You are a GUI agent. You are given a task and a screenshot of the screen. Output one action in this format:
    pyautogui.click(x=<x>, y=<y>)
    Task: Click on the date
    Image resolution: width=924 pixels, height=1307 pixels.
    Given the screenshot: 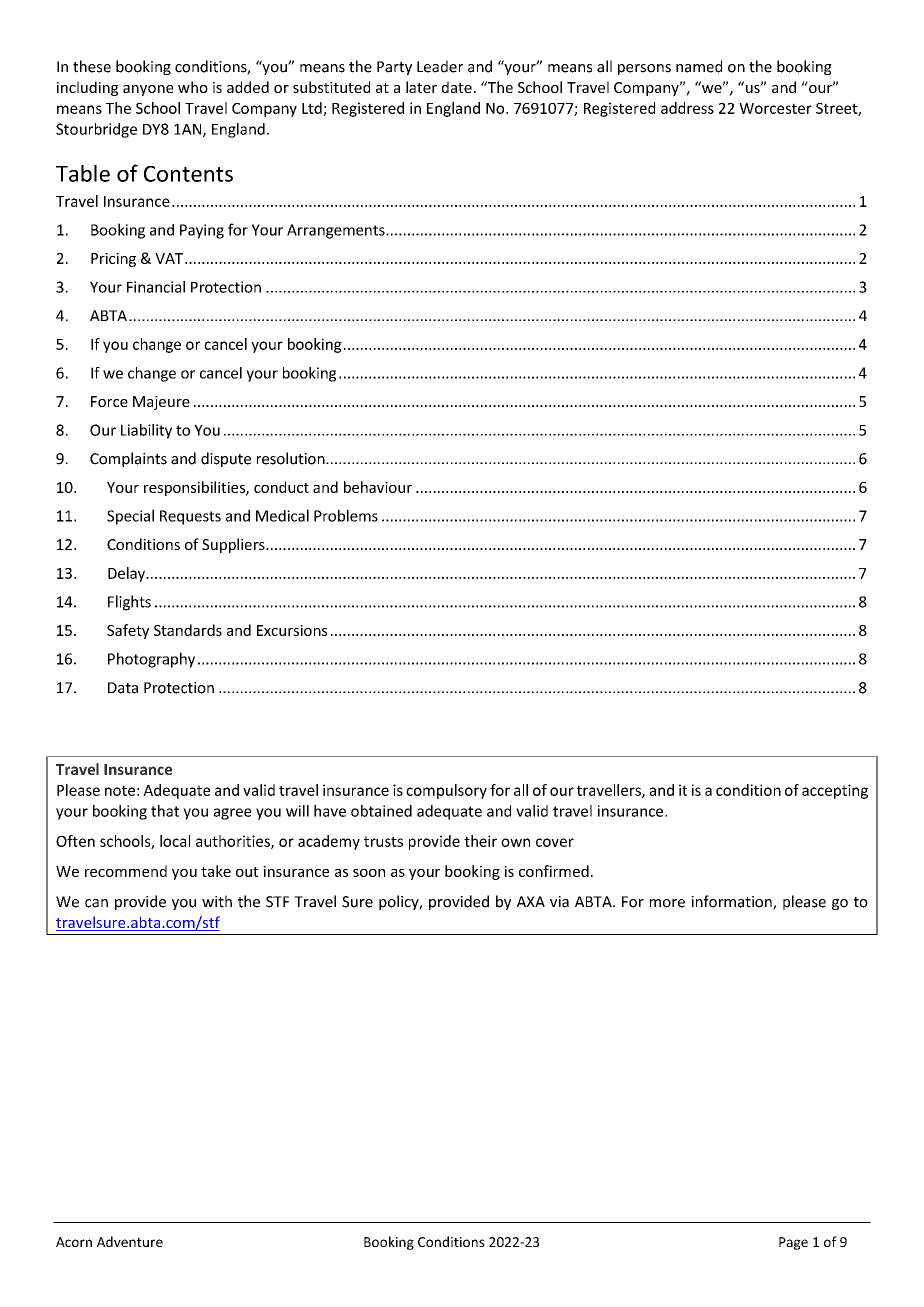 What is the action you would take?
    pyautogui.click(x=457, y=87)
